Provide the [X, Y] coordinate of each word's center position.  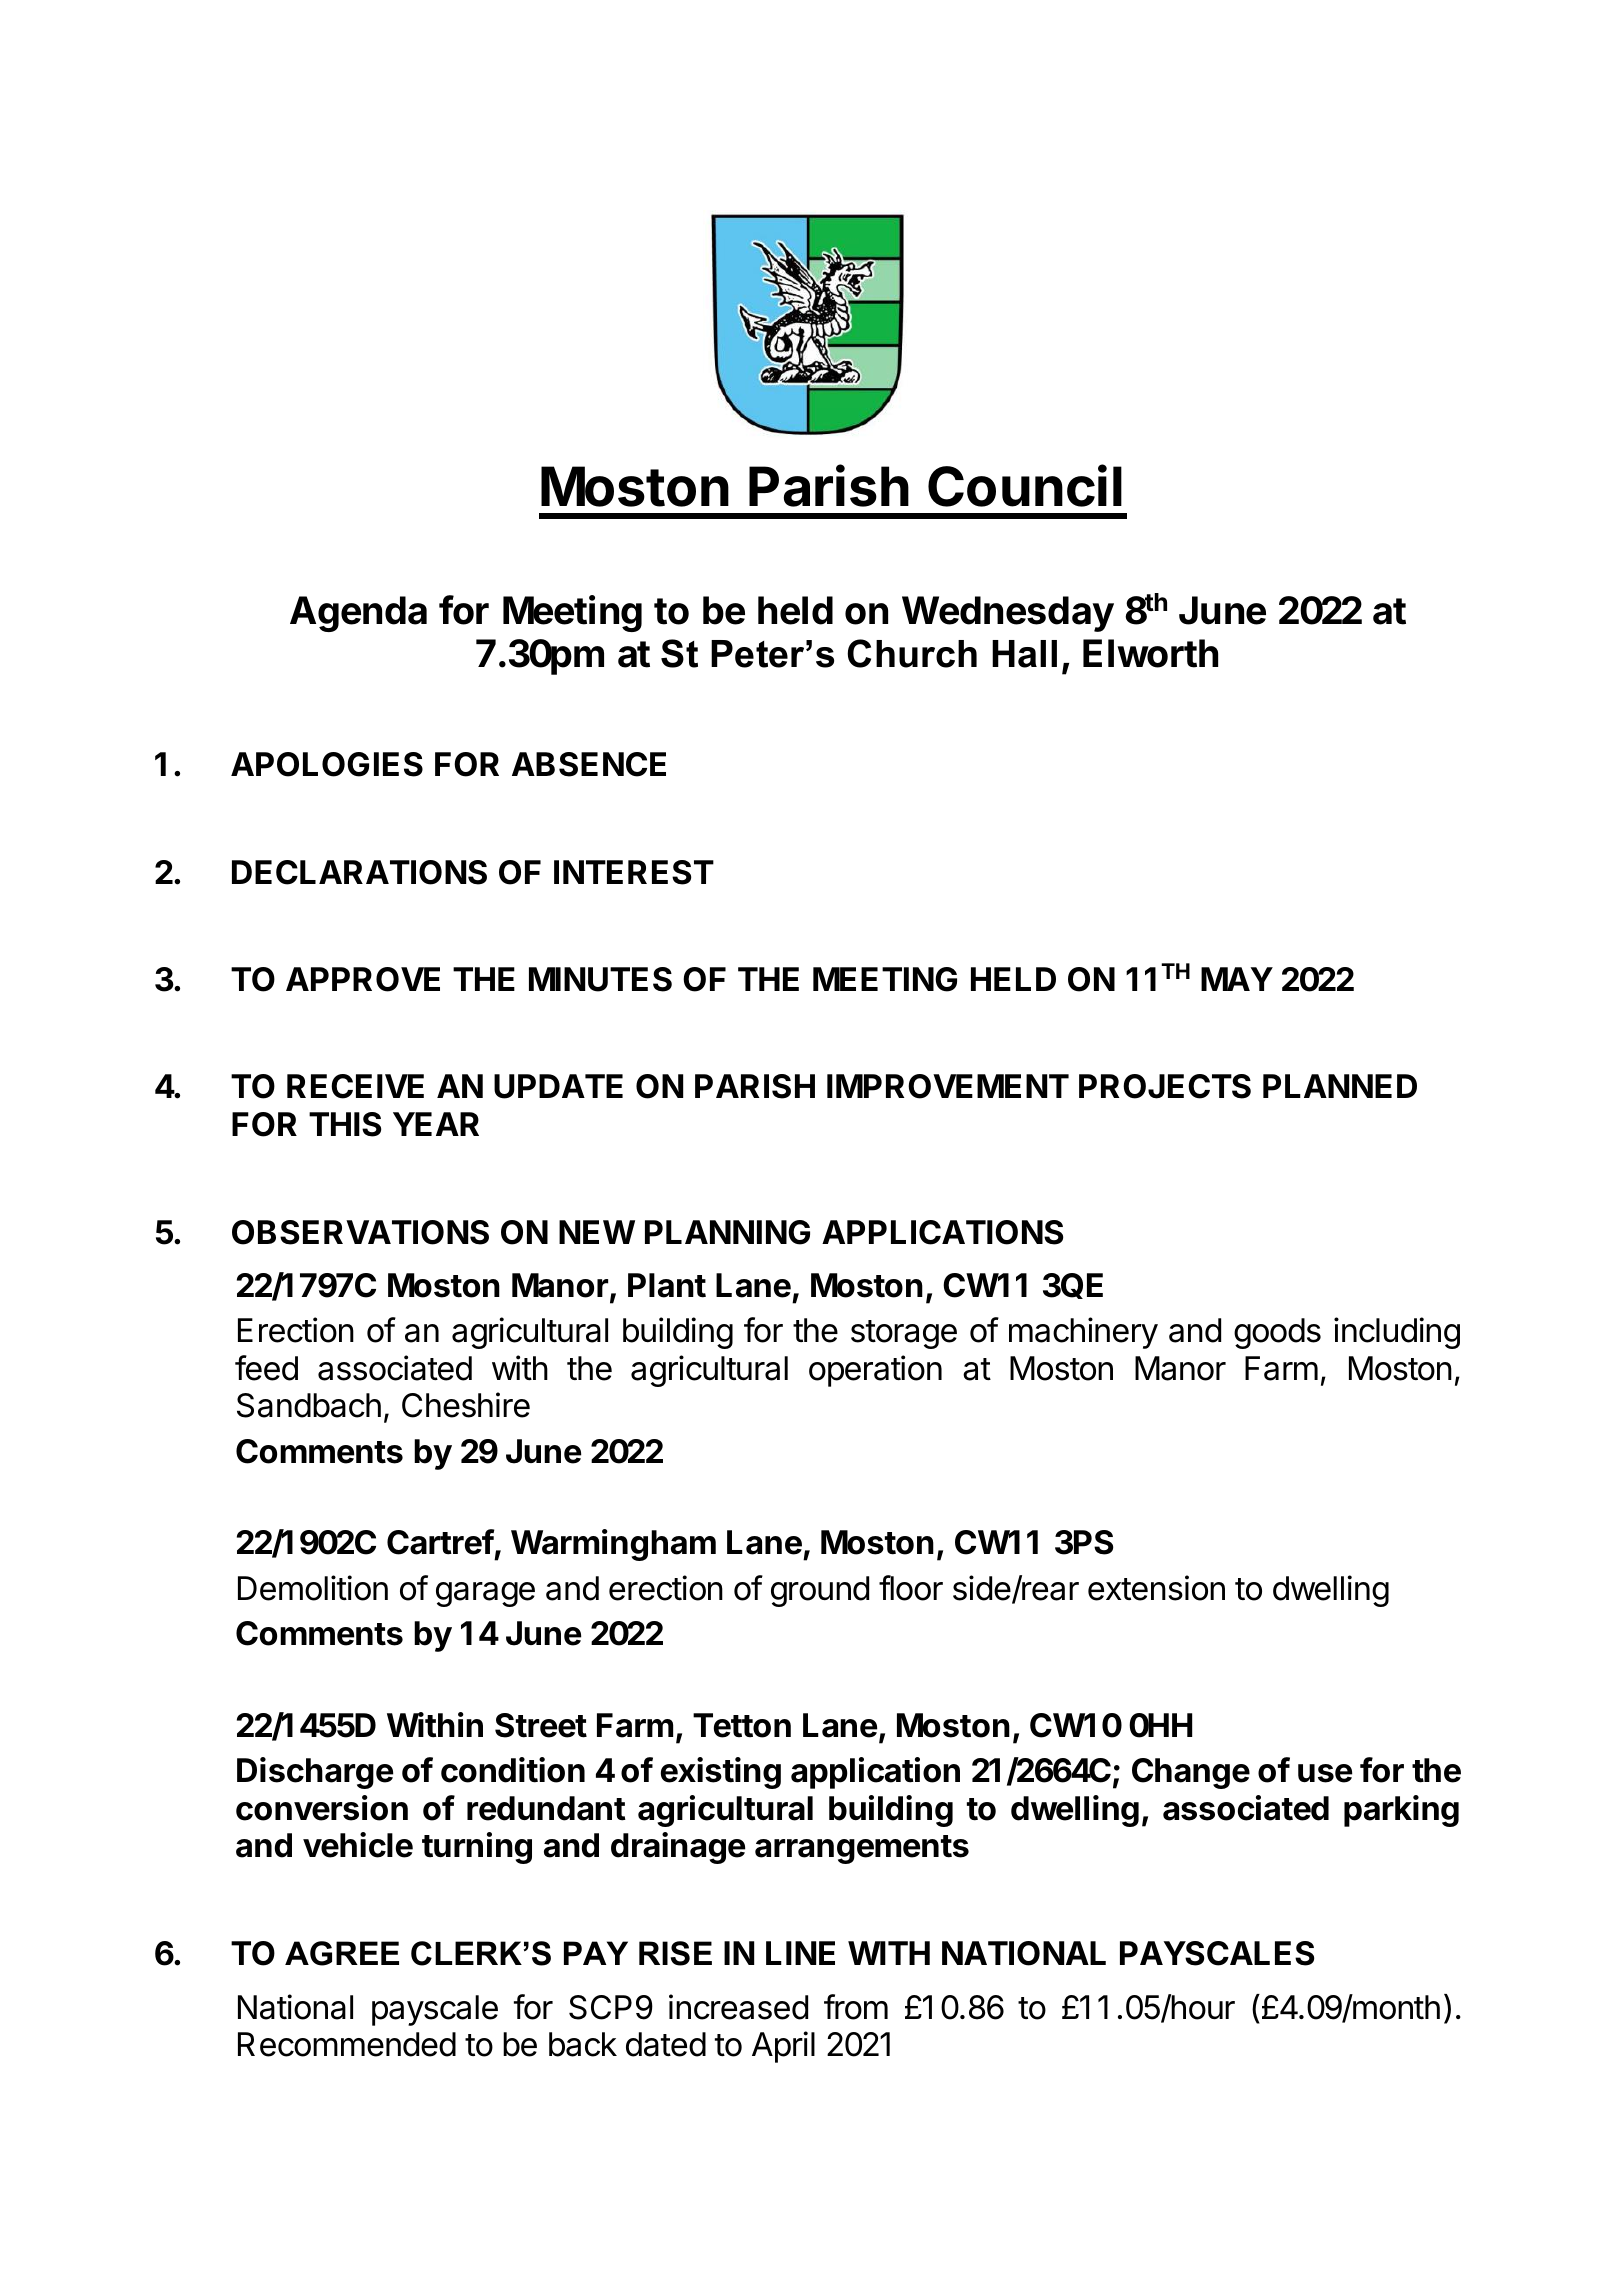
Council [1025, 486]
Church [912, 653]
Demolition [313, 1588]
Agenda [358, 614]
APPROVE [363, 979]
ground [820, 1591]
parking [1401, 1811]
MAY [1237, 979]
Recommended [347, 2044]
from [856, 2007]
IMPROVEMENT [948, 1086]
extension [1156, 1588]
